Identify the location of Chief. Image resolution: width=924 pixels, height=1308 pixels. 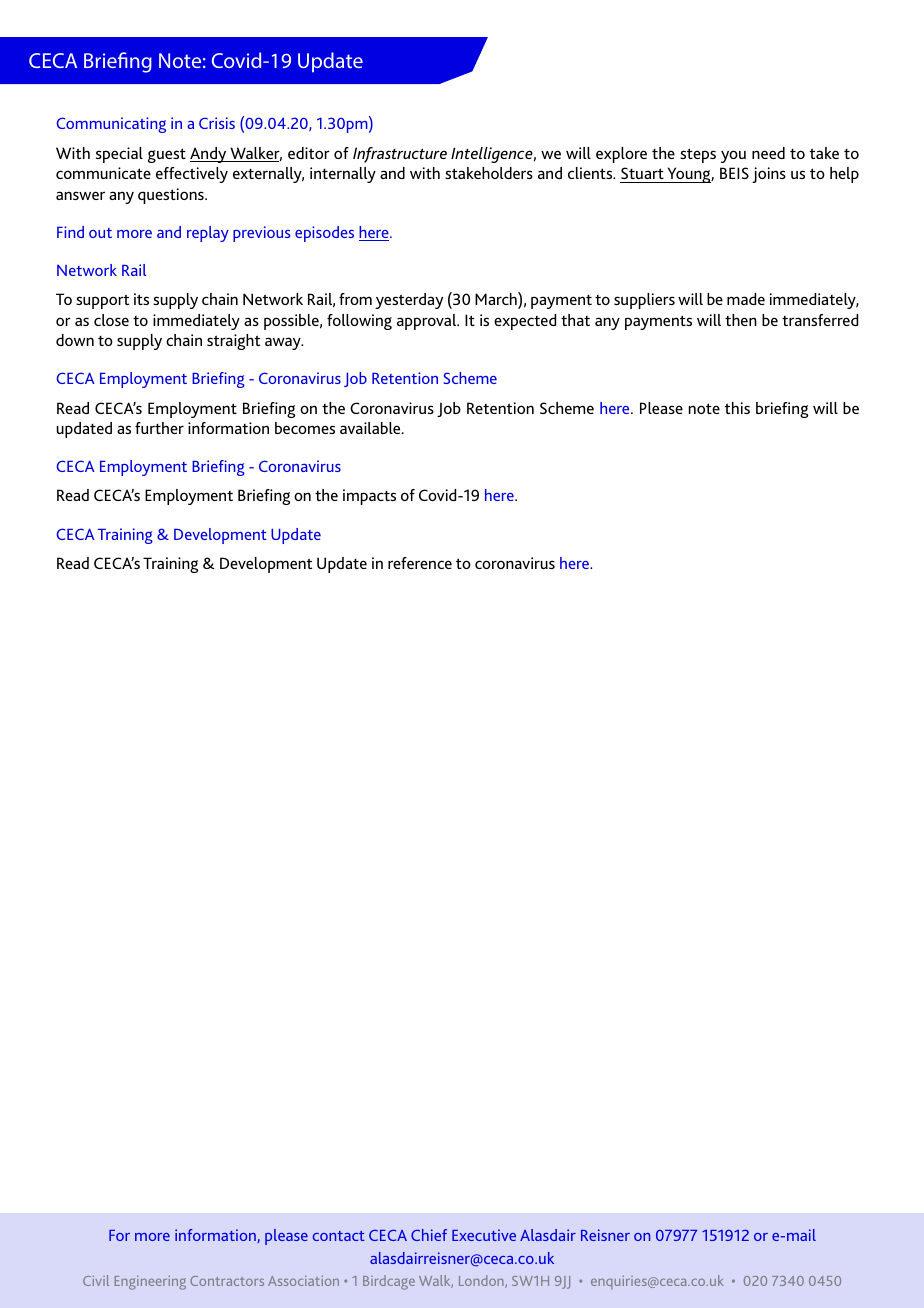
(429, 1235).
